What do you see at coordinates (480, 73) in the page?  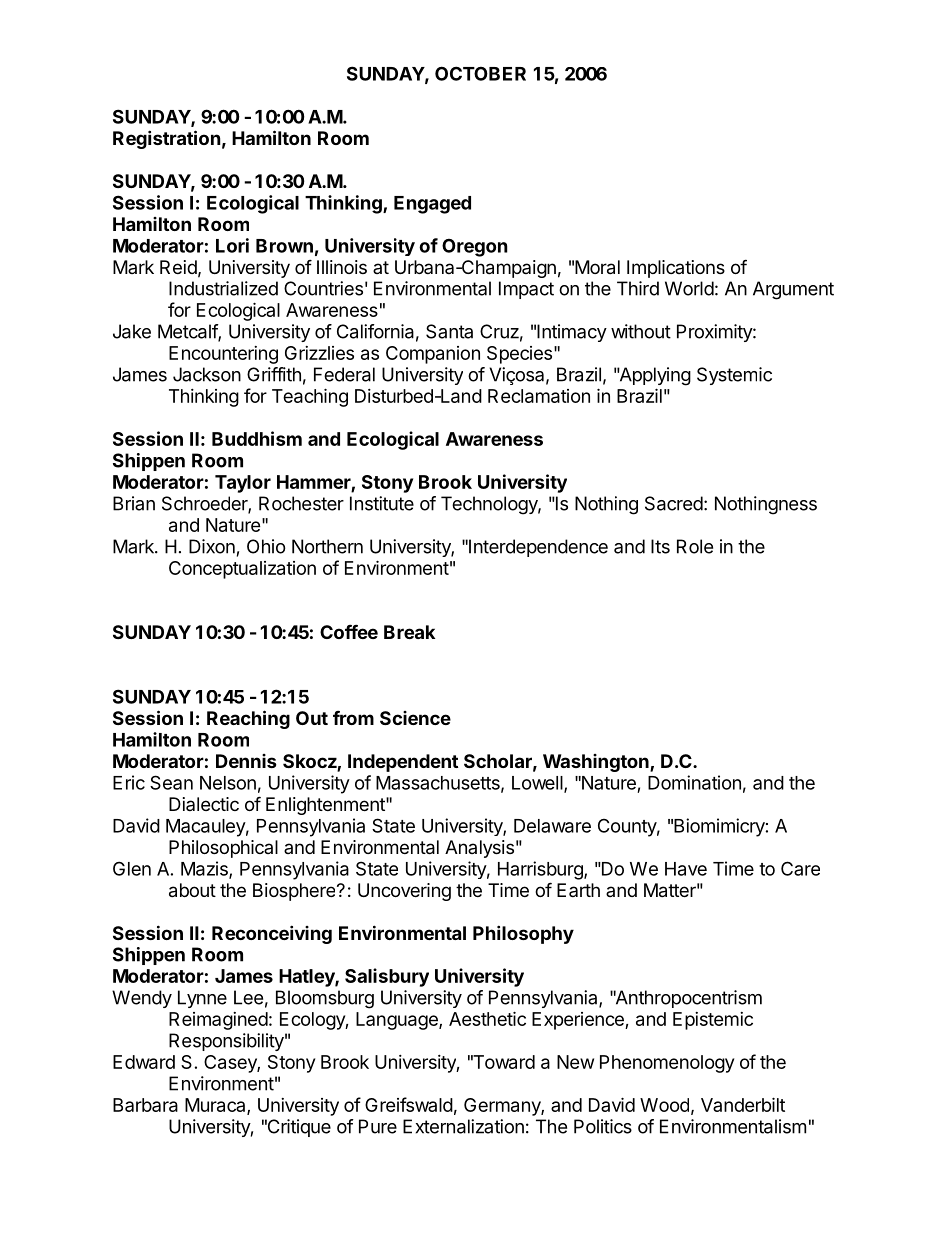 I see `OCTOBER` at bounding box center [480, 73].
